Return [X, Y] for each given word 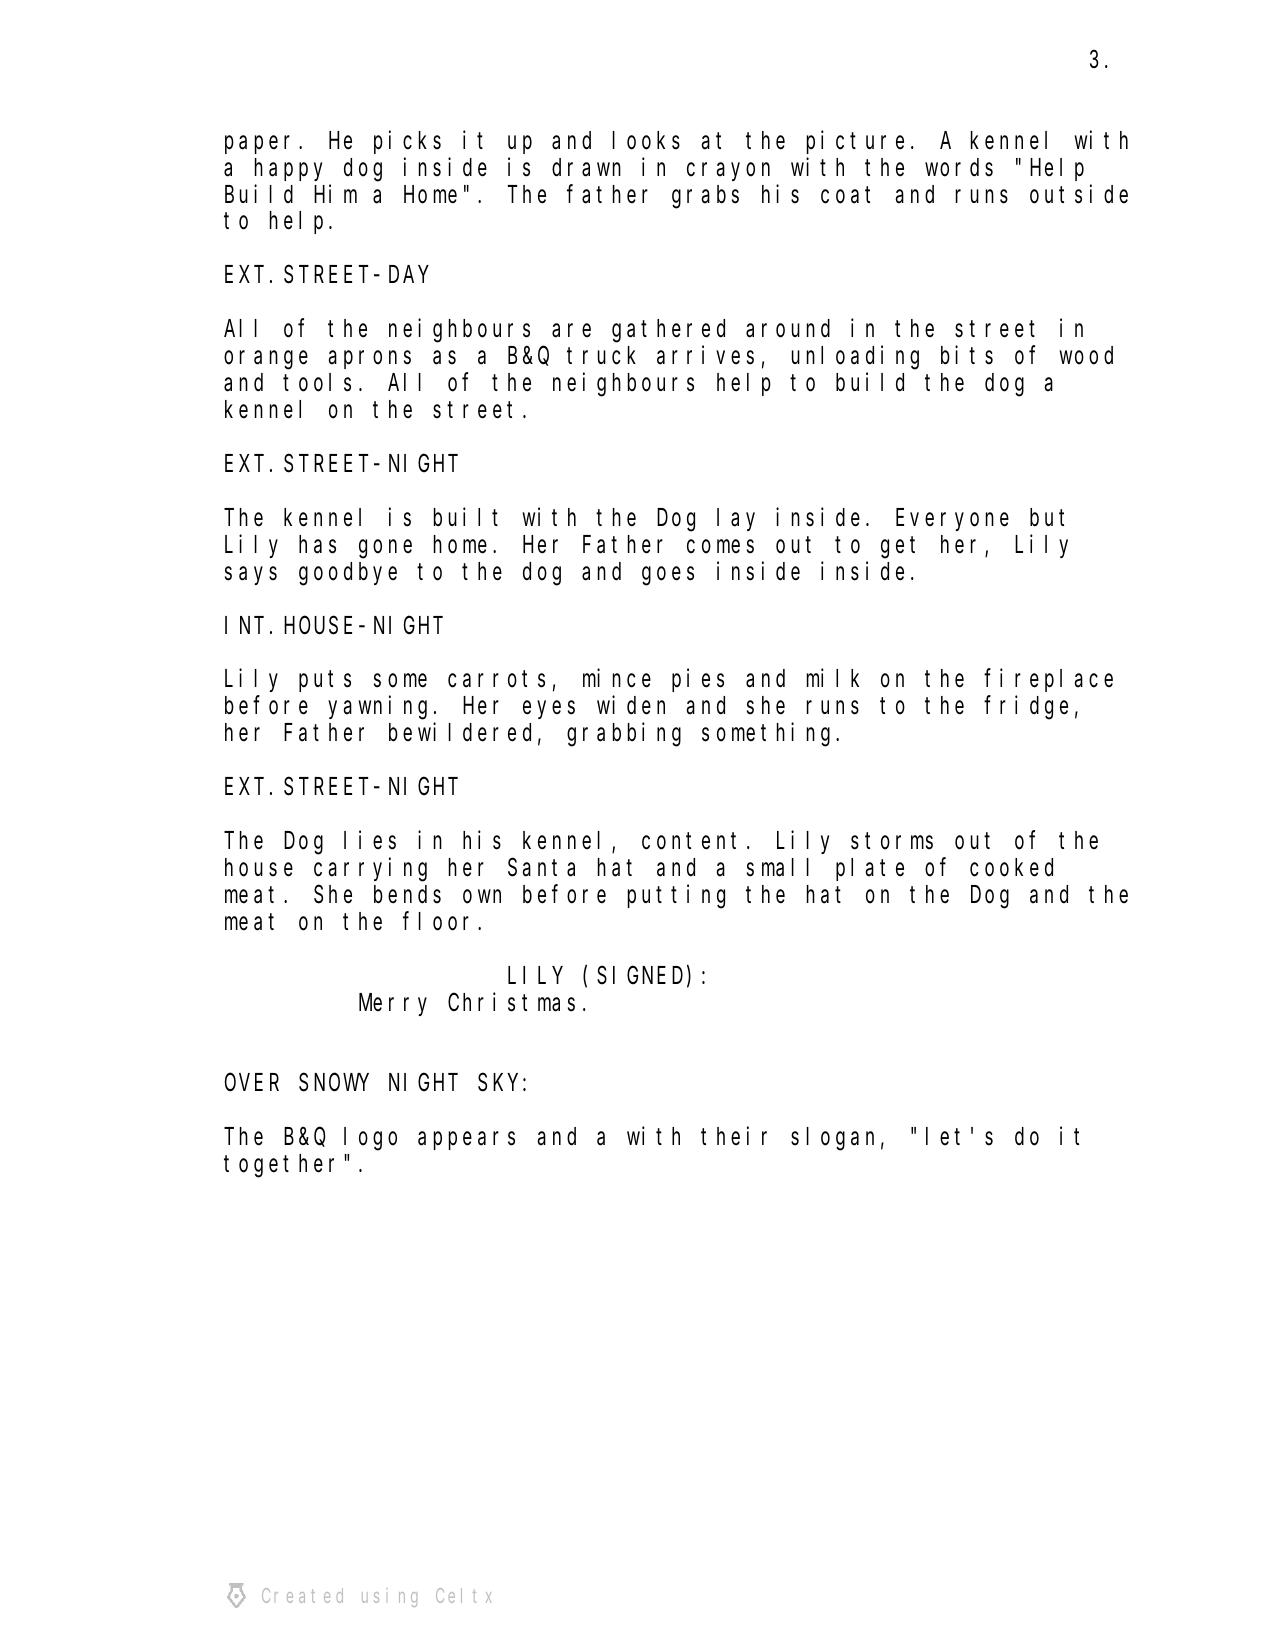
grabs [705, 197]
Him [335, 193]
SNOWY [333, 1083]
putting [676, 897]
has [317, 544]
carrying [370, 870]
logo [370, 1139]
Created [302, 1595]
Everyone [952, 520]
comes [720, 547]
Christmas [511, 1002]
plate [870, 869]
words [959, 167]
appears [466, 1141]
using [389, 1597]
